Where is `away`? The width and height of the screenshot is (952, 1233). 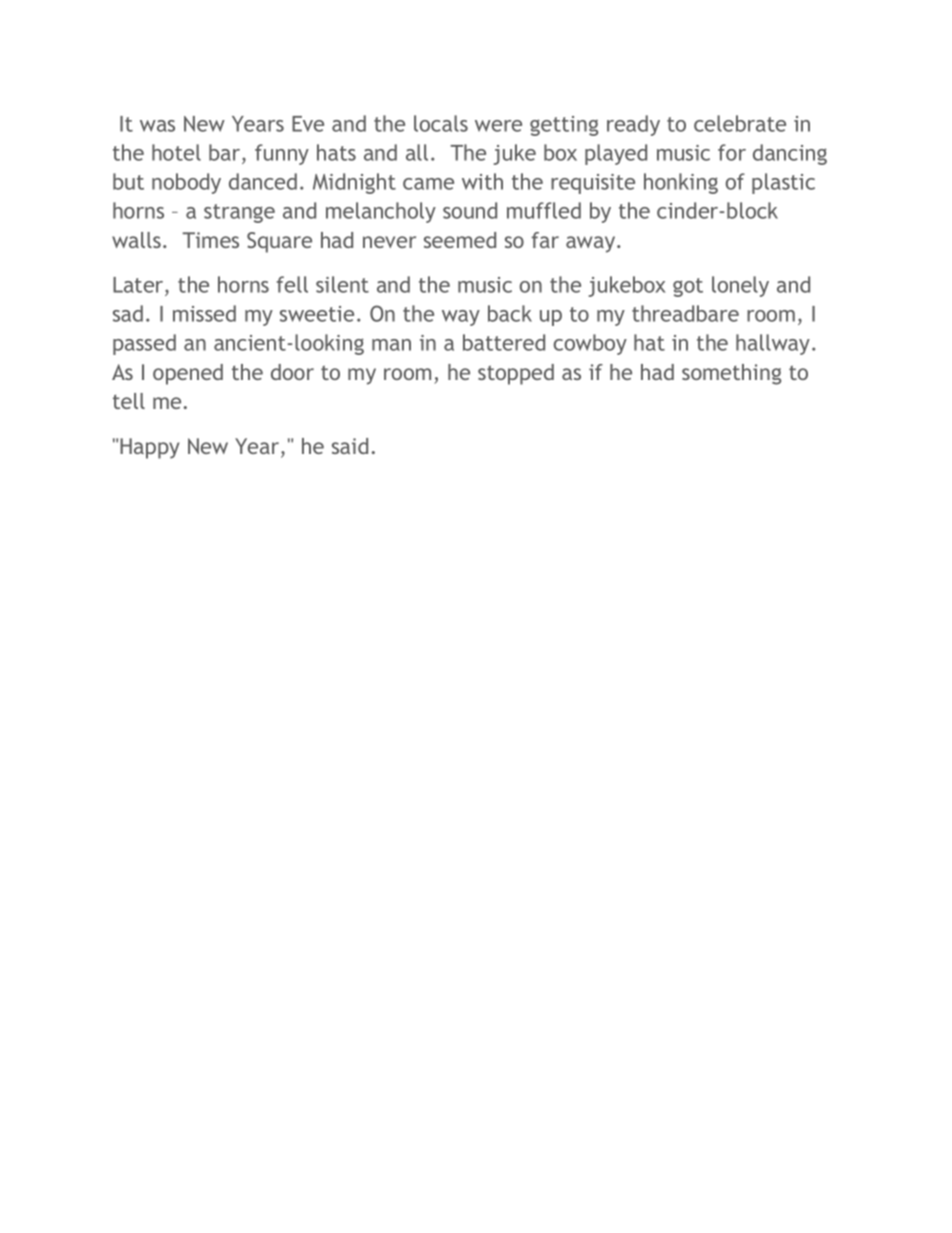 away is located at coordinates (592, 244).
